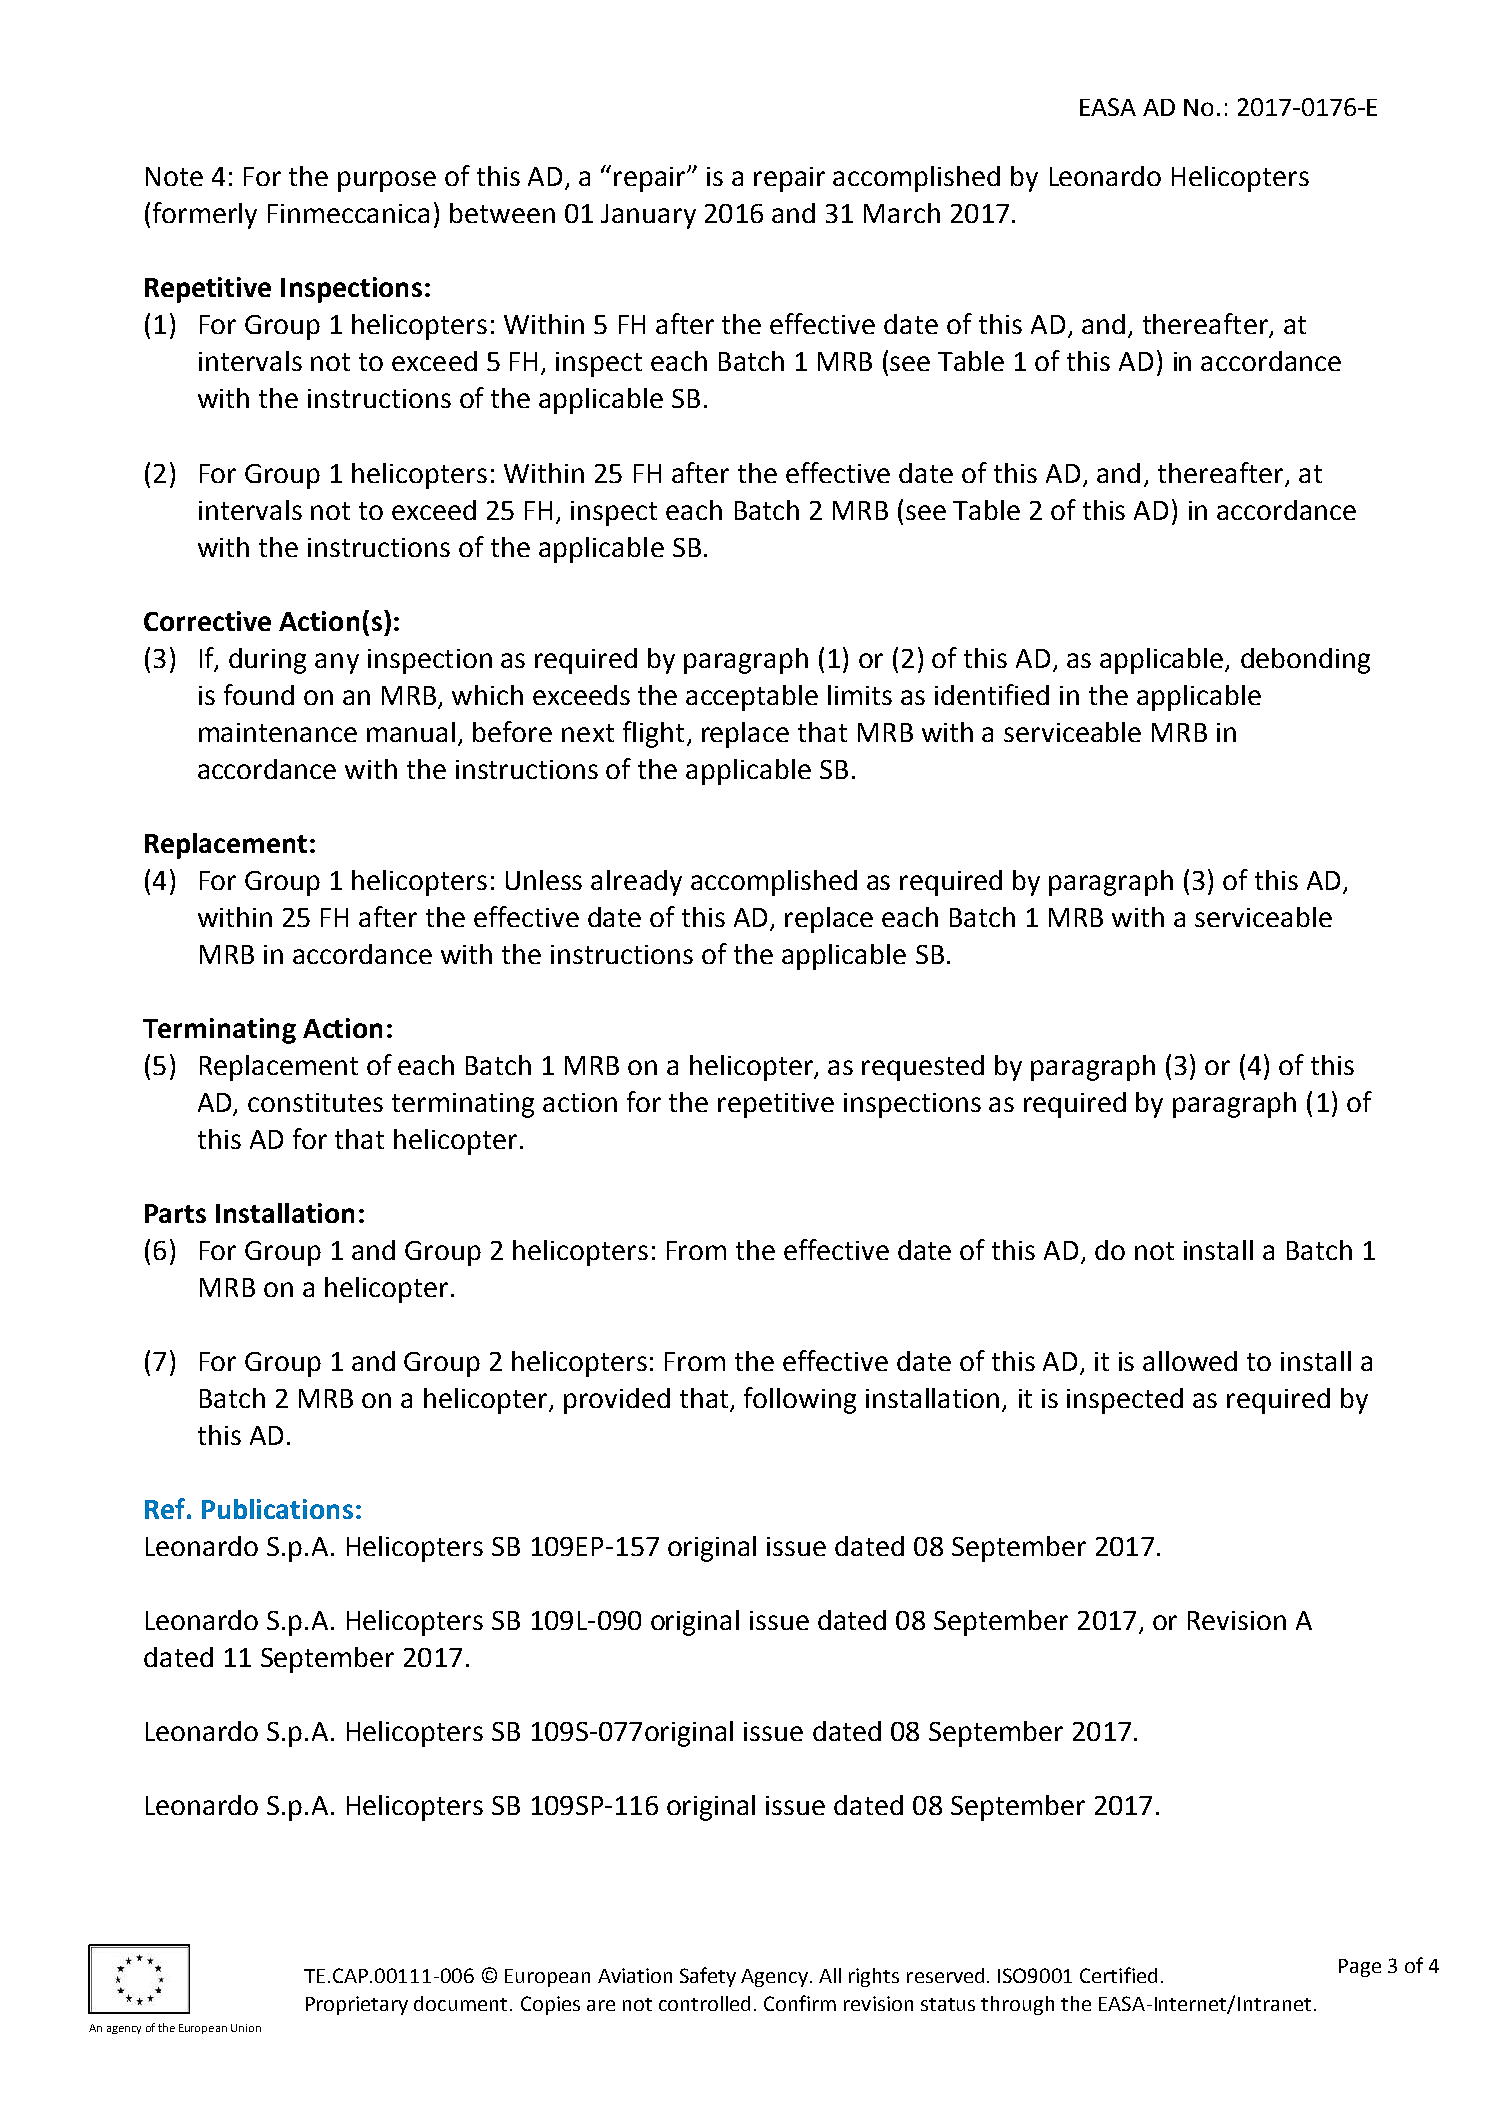 The image size is (1504, 2127). Describe the element at coordinates (648, 216) in the screenshot. I see `January` at that location.
